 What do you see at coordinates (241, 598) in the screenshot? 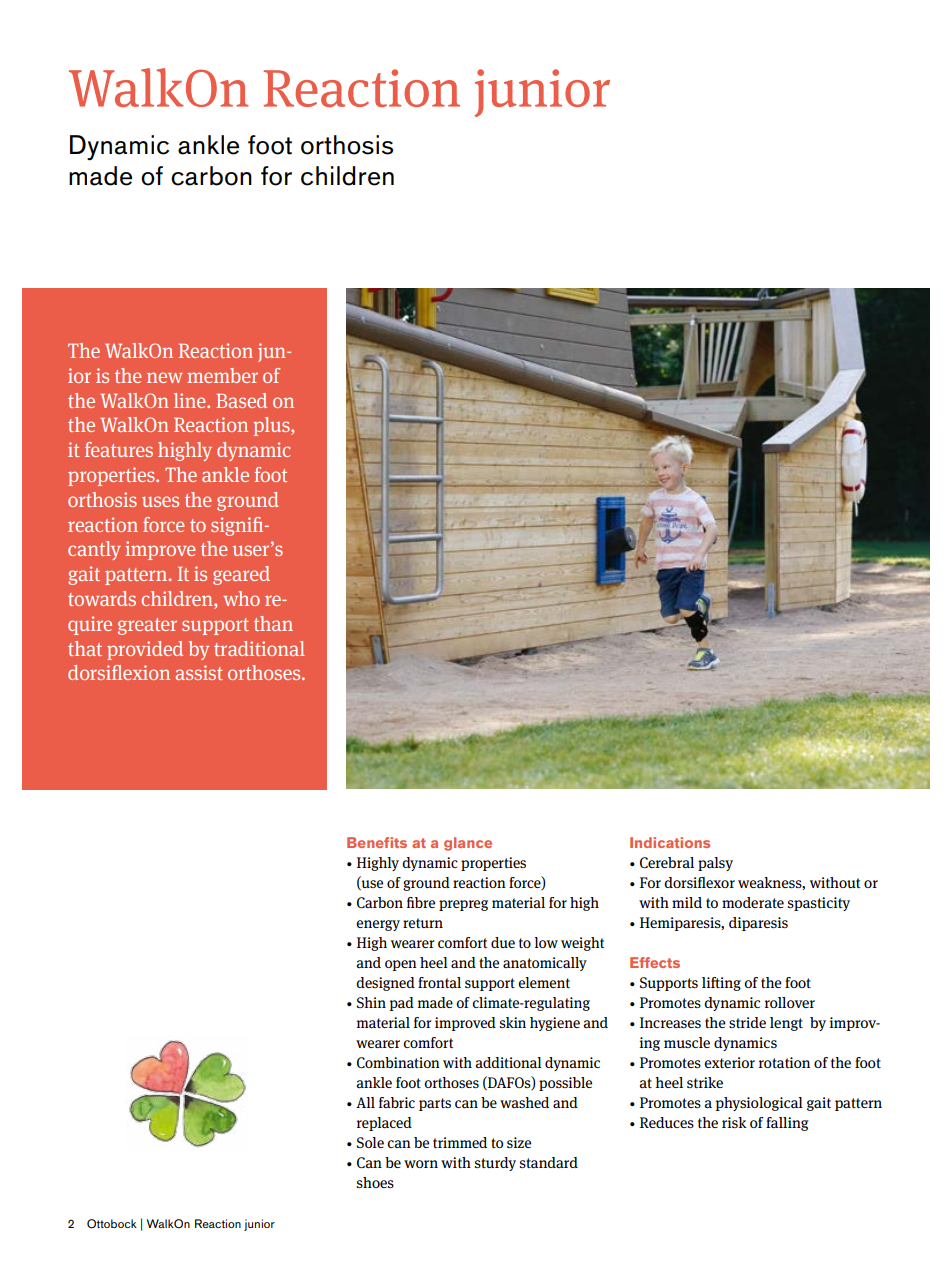
I see `who` at bounding box center [241, 598].
